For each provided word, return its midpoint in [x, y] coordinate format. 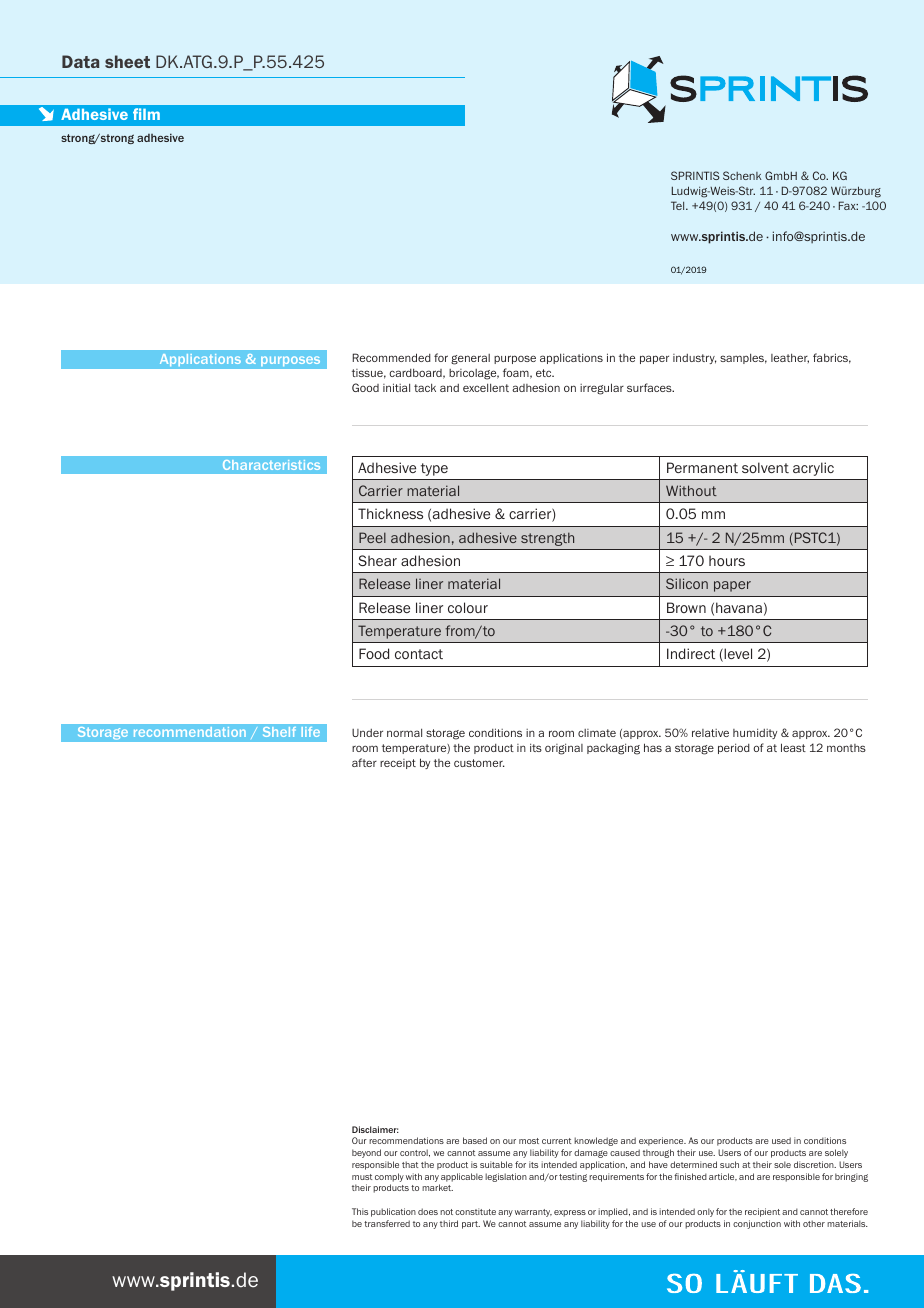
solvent [765, 467]
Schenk [742, 175]
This [360, 1211]
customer [479, 763]
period [734, 748]
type [434, 469]
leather [790, 358]
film [146, 114]
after [364, 762]
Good [365, 387]
